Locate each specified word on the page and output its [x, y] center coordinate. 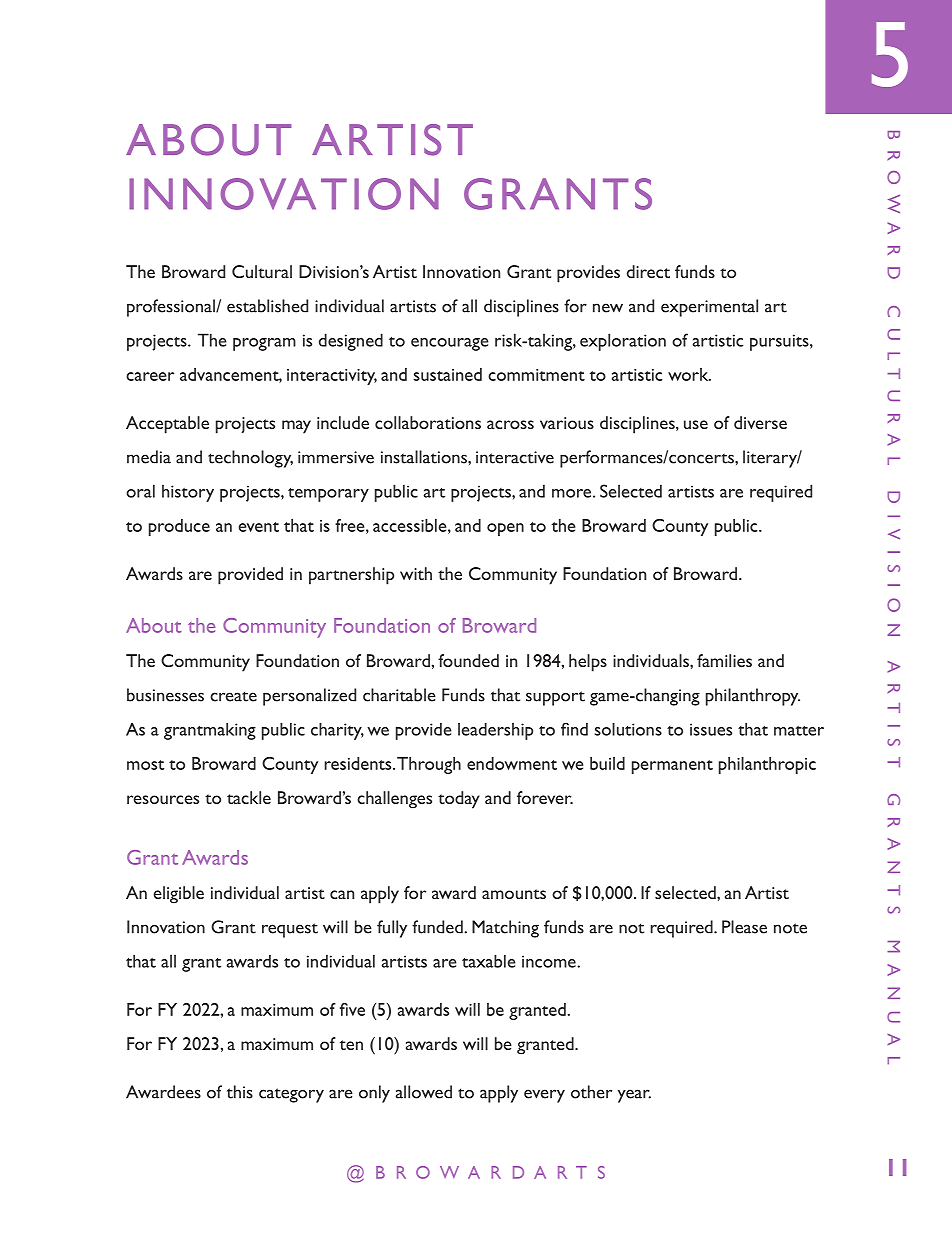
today [459, 800]
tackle [249, 797]
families [724, 660]
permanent [672, 767]
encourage [450, 344]
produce [179, 527]
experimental [709, 308]
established [267, 306]
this [240, 1092]
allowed [424, 1092]
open [505, 529]
